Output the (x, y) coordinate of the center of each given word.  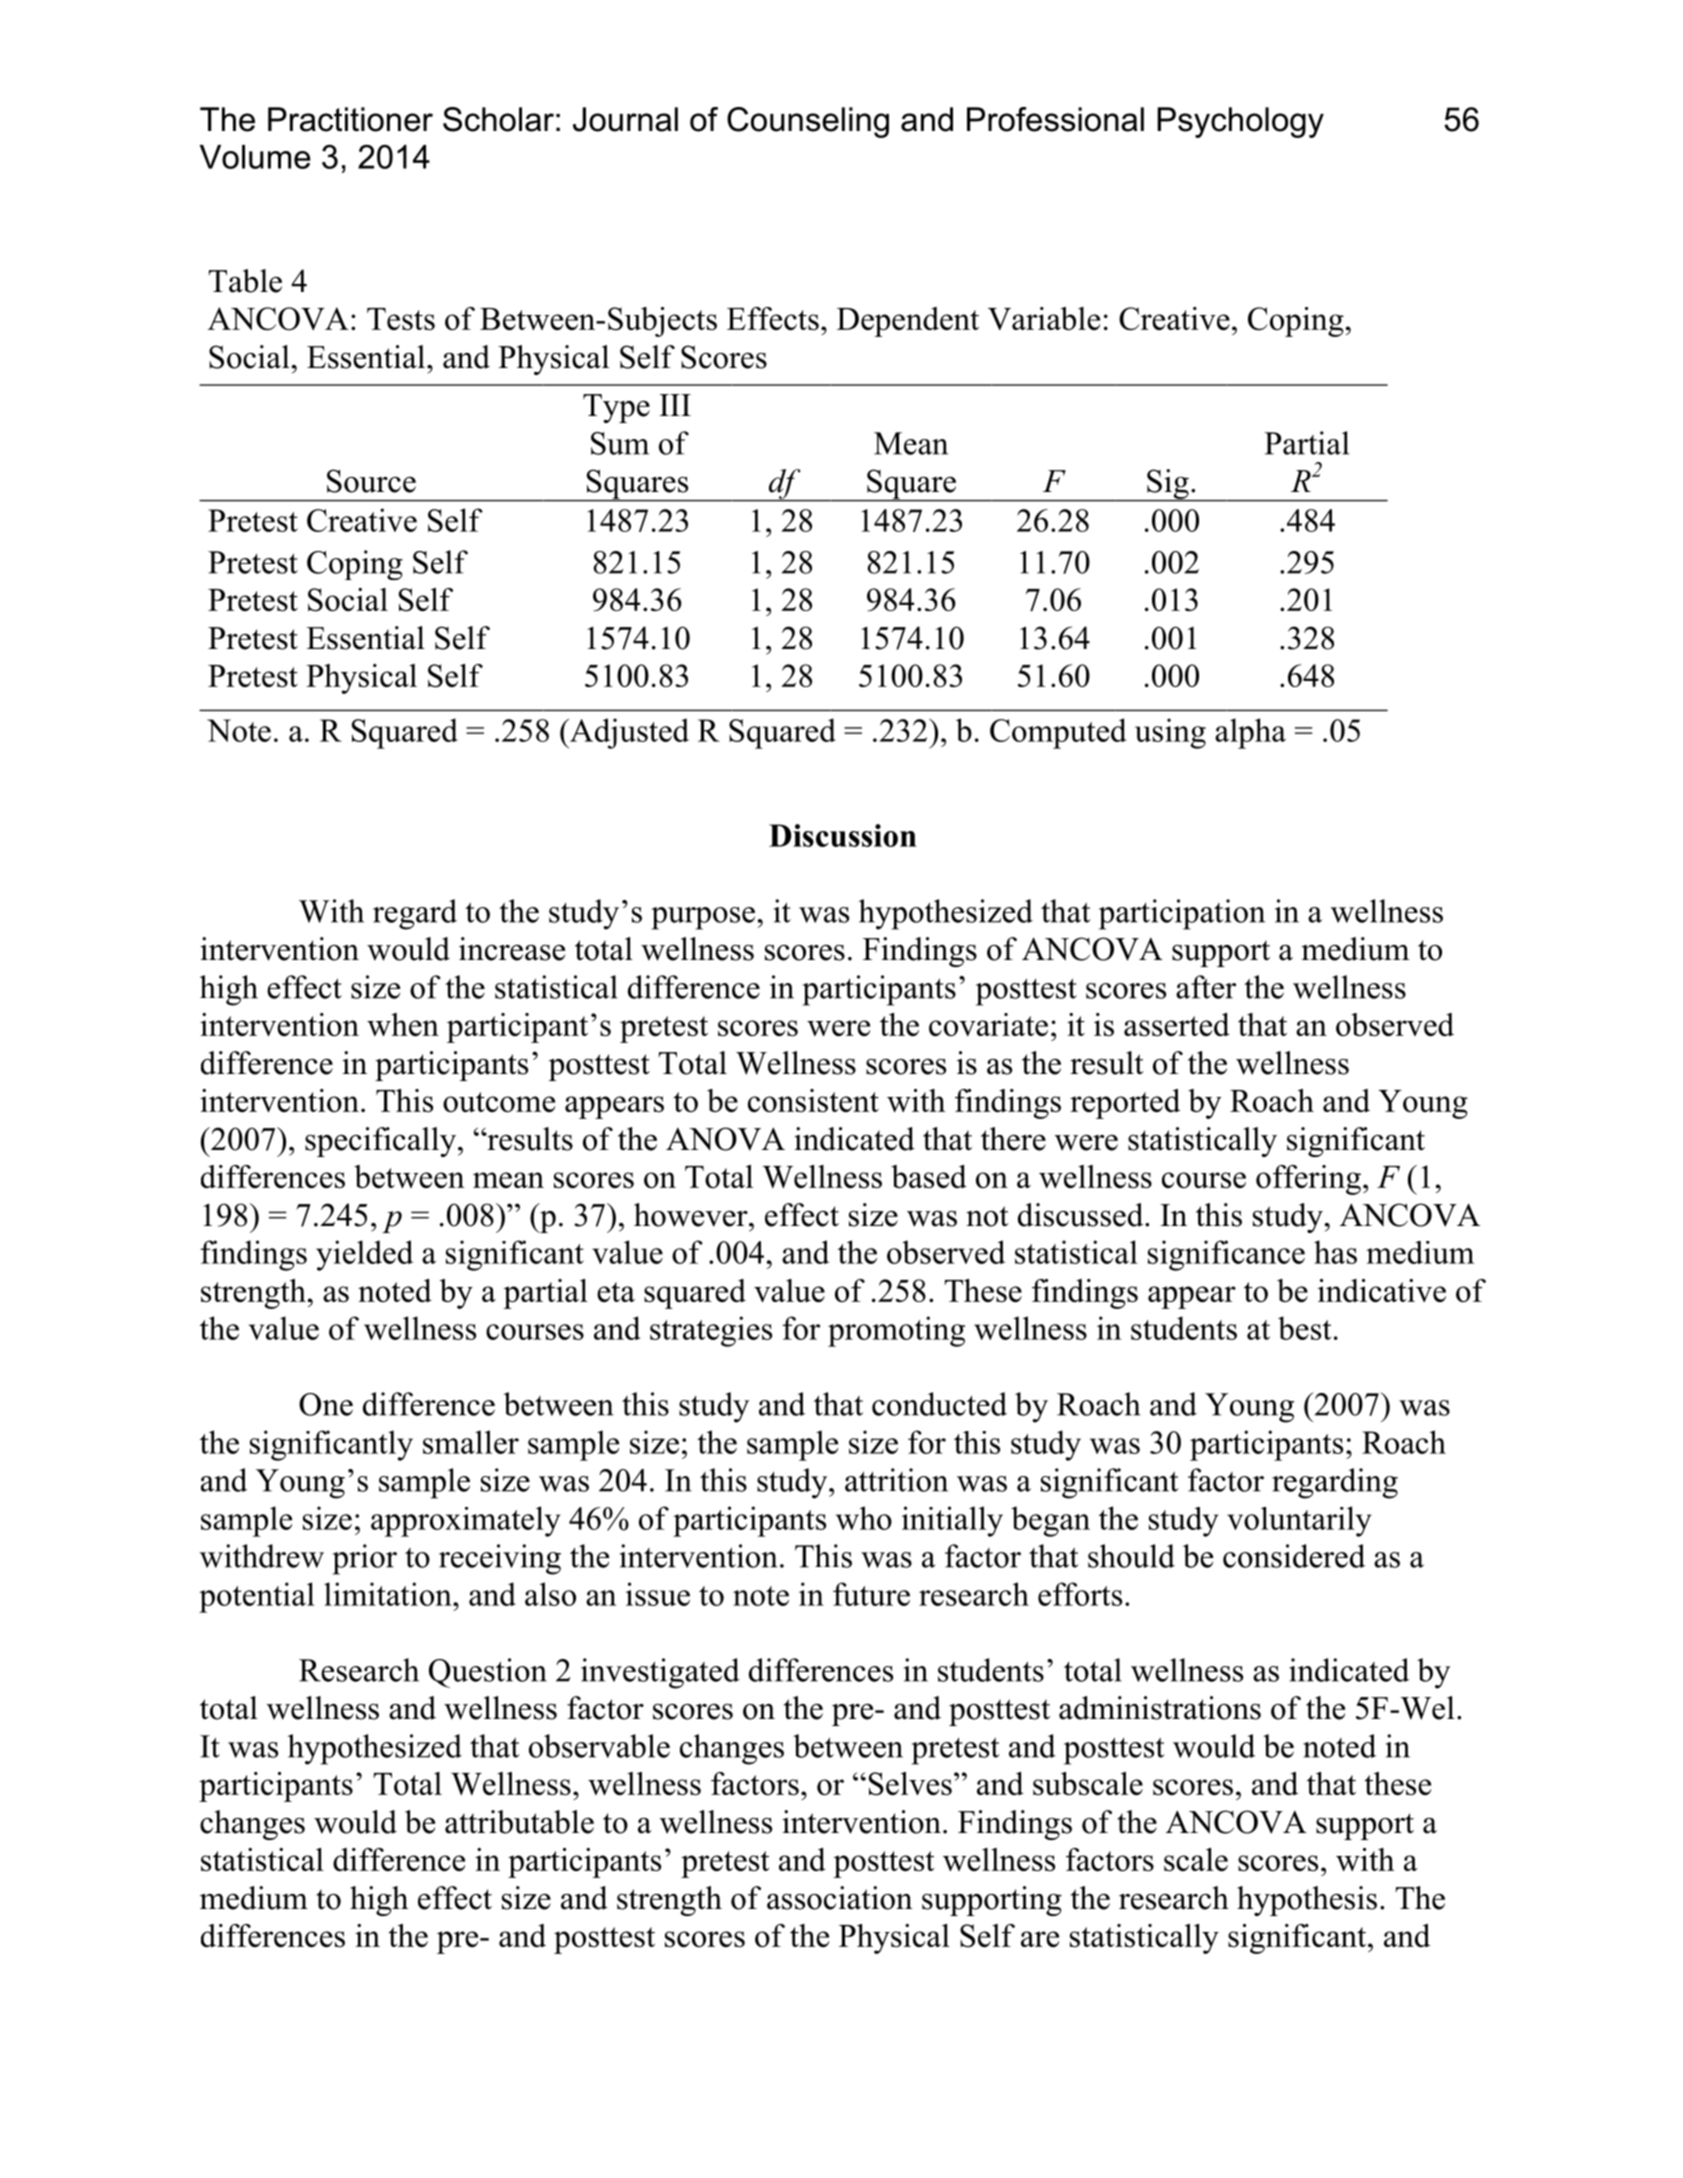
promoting (896, 1331)
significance (1226, 1255)
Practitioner (350, 119)
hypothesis (1307, 1901)
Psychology (1240, 122)
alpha (1250, 733)
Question (488, 1673)
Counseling (808, 122)
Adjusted (628, 733)
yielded (364, 1255)
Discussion (843, 835)
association (840, 1898)
